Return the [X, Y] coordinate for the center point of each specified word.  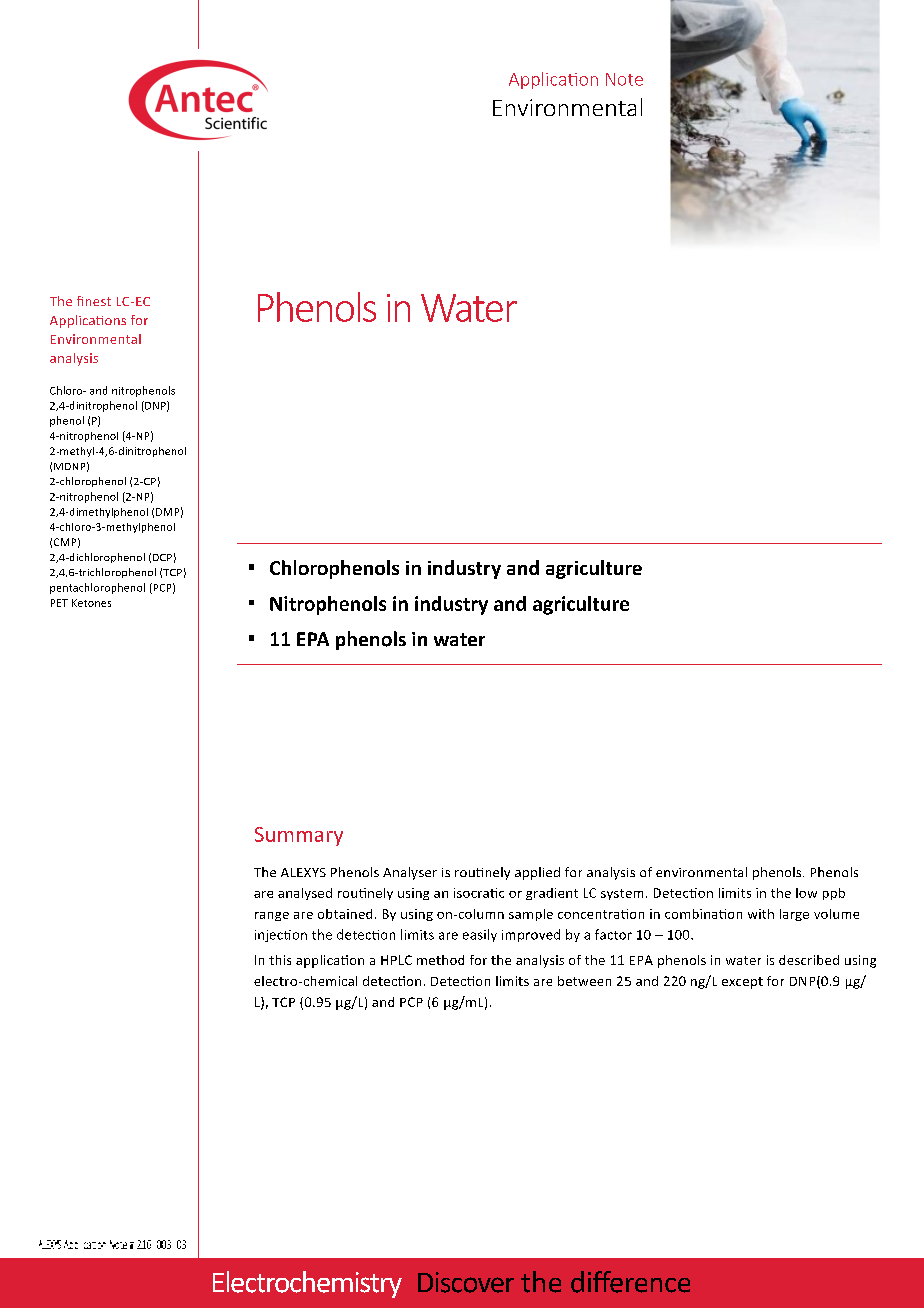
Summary [299, 836]
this [280, 960]
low [806, 893]
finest [94, 301]
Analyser [410, 873]
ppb [834, 894]
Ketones [91, 603]
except [742, 983]
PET [59, 603]
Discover [466, 1282]
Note [624, 79]
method [440, 960]
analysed [305, 894]
